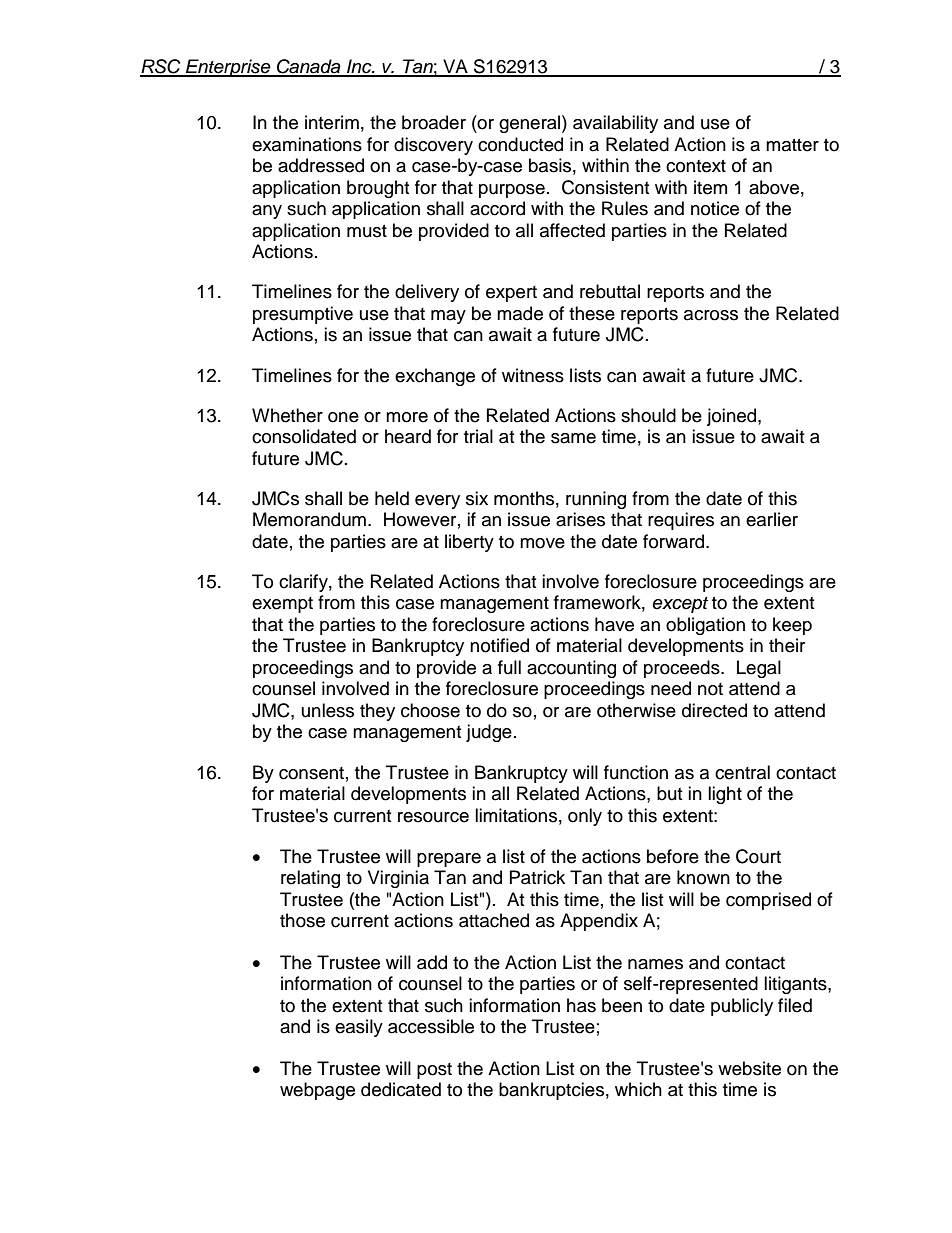  I want to click on relating, so click(310, 879).
